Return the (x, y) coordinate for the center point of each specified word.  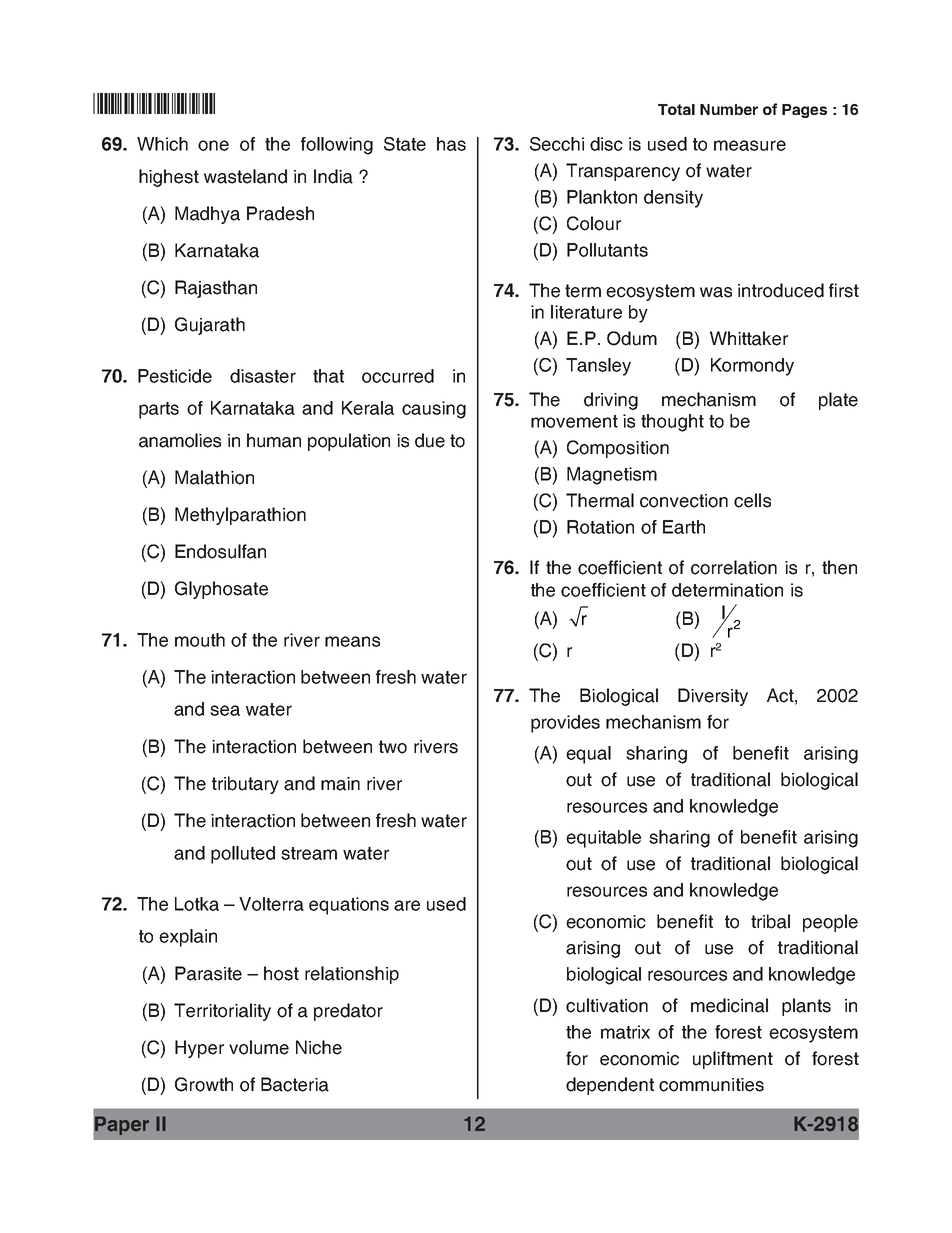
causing (434, 410)
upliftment (733, 1060)
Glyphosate (221, 590)
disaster (263, 376)
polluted (243, 855)
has (451, 144)
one (213, 145)
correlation (734, 567)
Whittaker (749, 338)
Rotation (600, 527)
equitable (603, 839)
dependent (610, 1086)
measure (750, 145)
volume (259, 1047)
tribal (770, 921)
